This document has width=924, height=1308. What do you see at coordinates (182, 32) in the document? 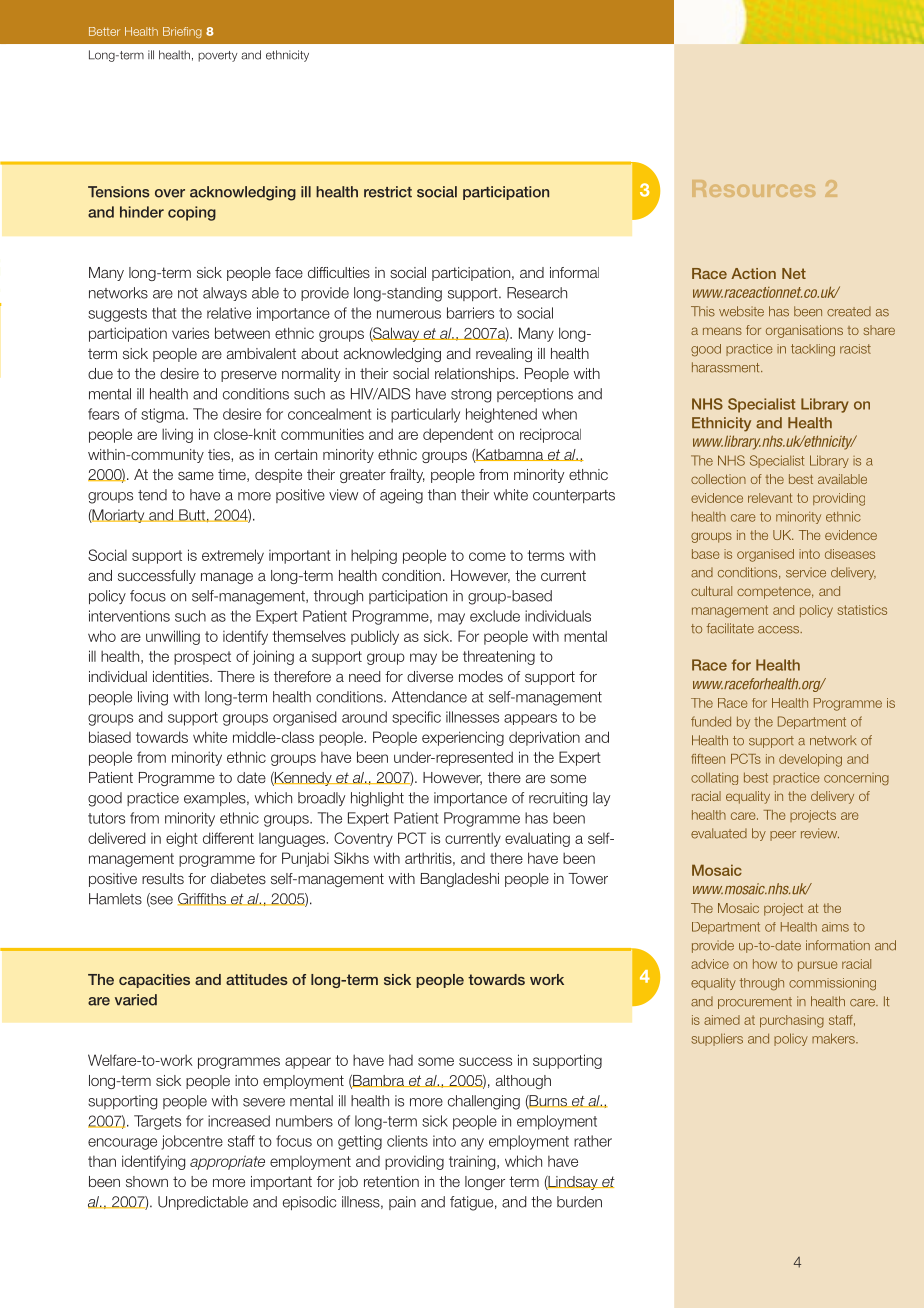
I see `Briefing` at bounding box center [182, 32].
